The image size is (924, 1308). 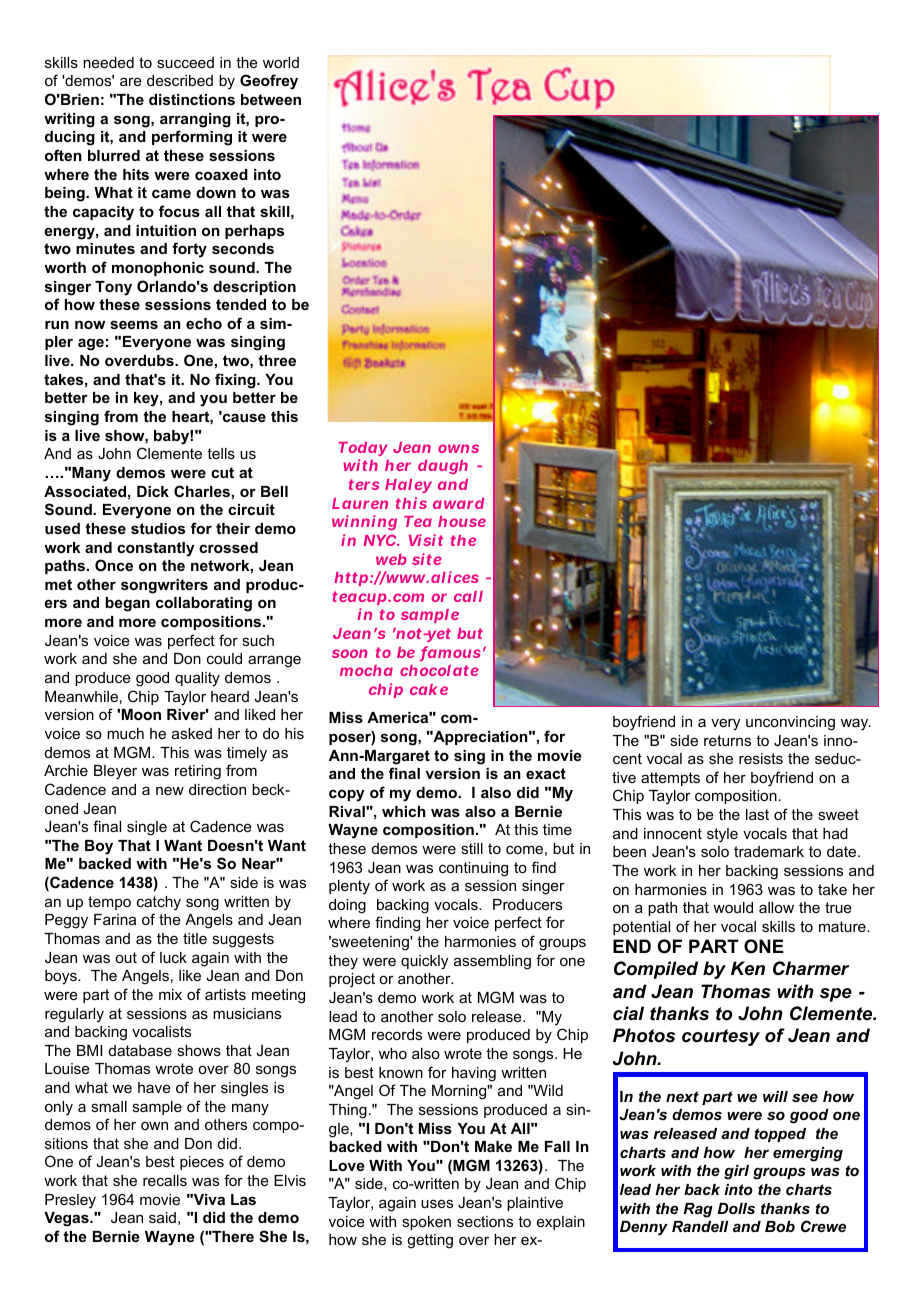 What do you see at coordinates (162, 1217) in the document?
I see `said` at bounding box center [162, 1217].
